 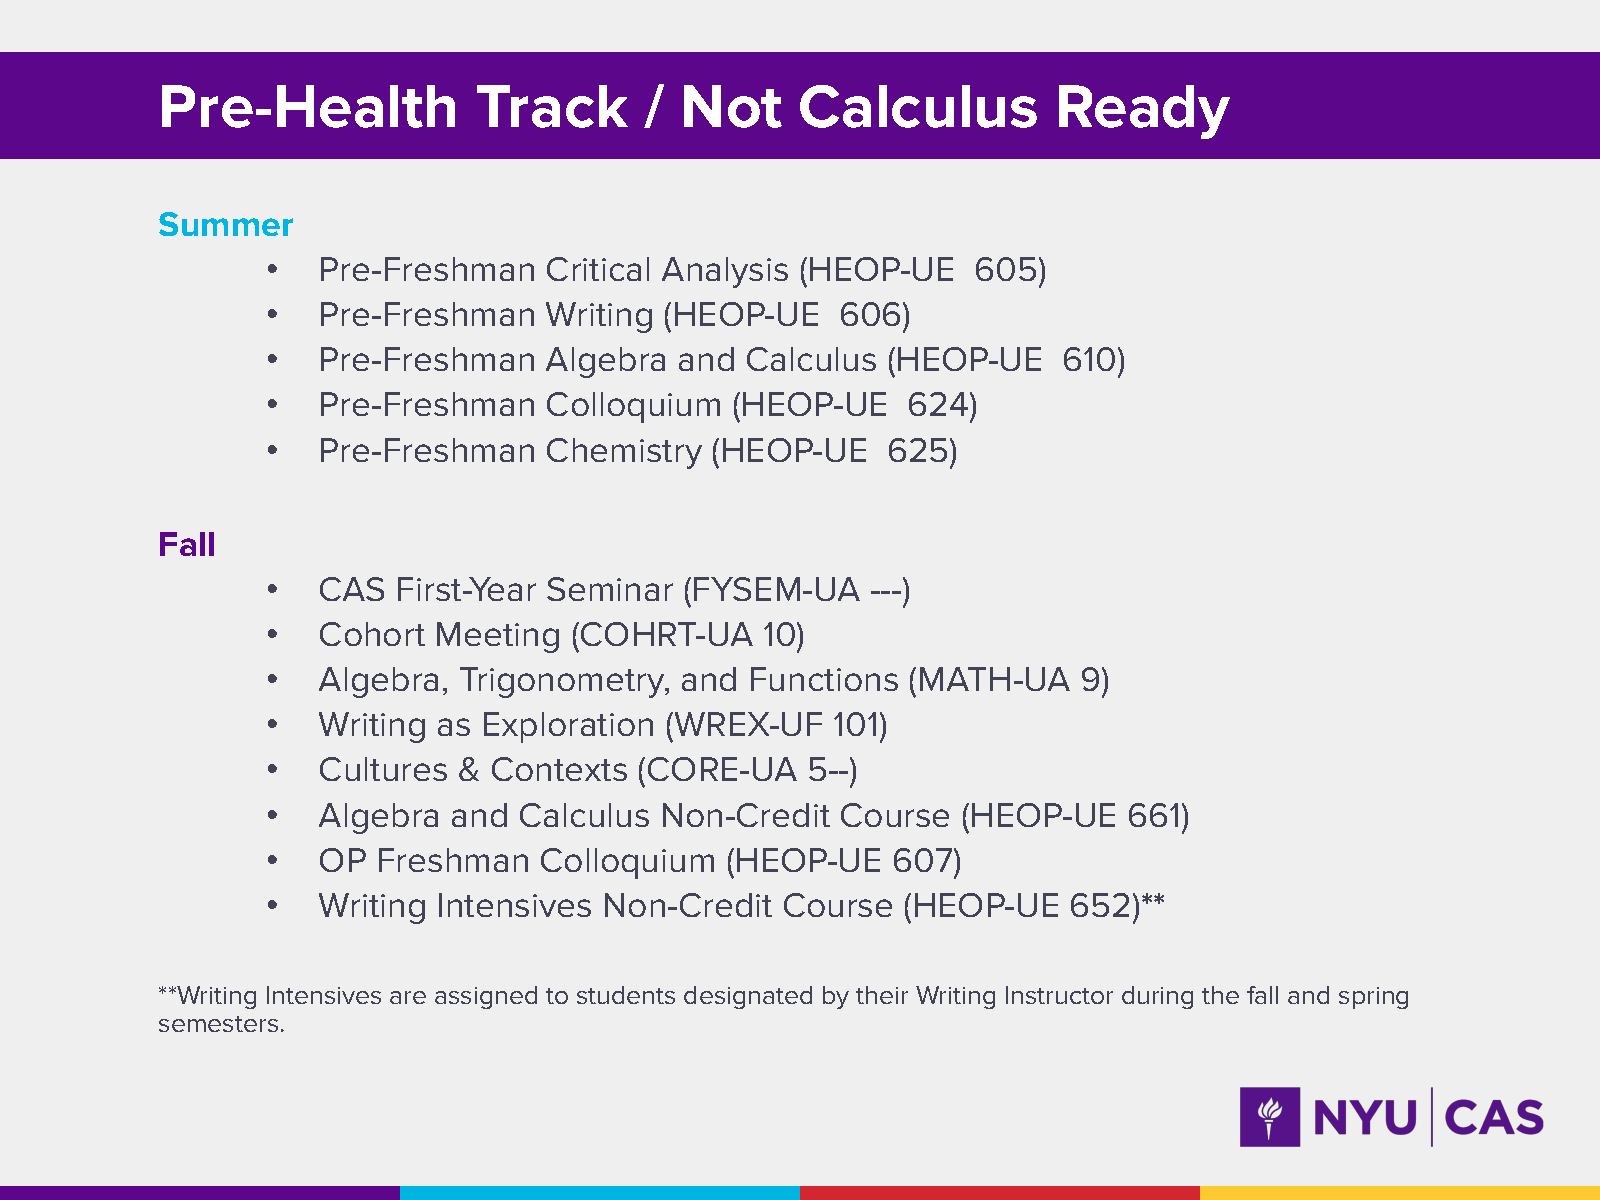 I want to click on Not, so click(x=733, y=106).
